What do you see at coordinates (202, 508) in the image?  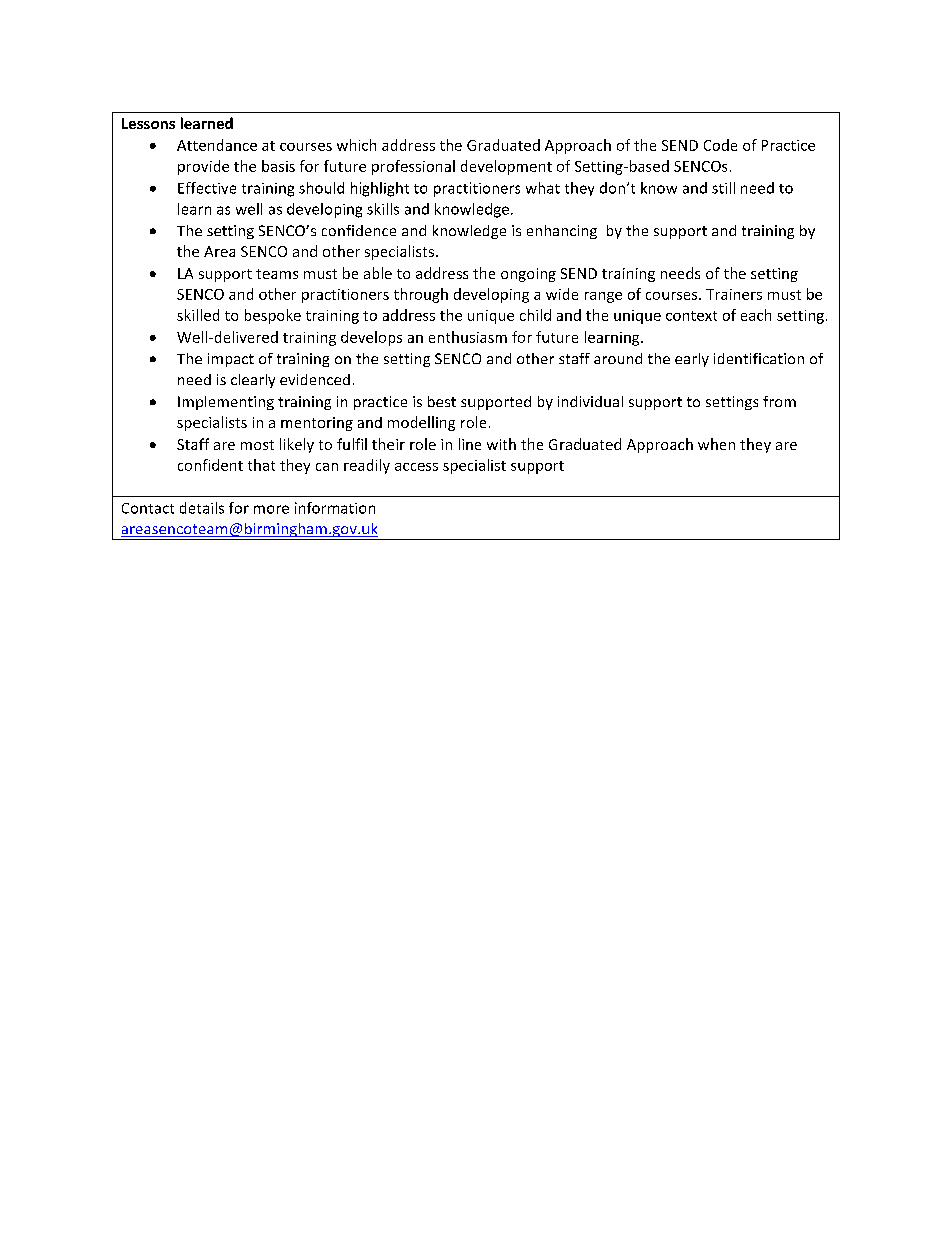 I see `details` at bounding box center [202, 508].
